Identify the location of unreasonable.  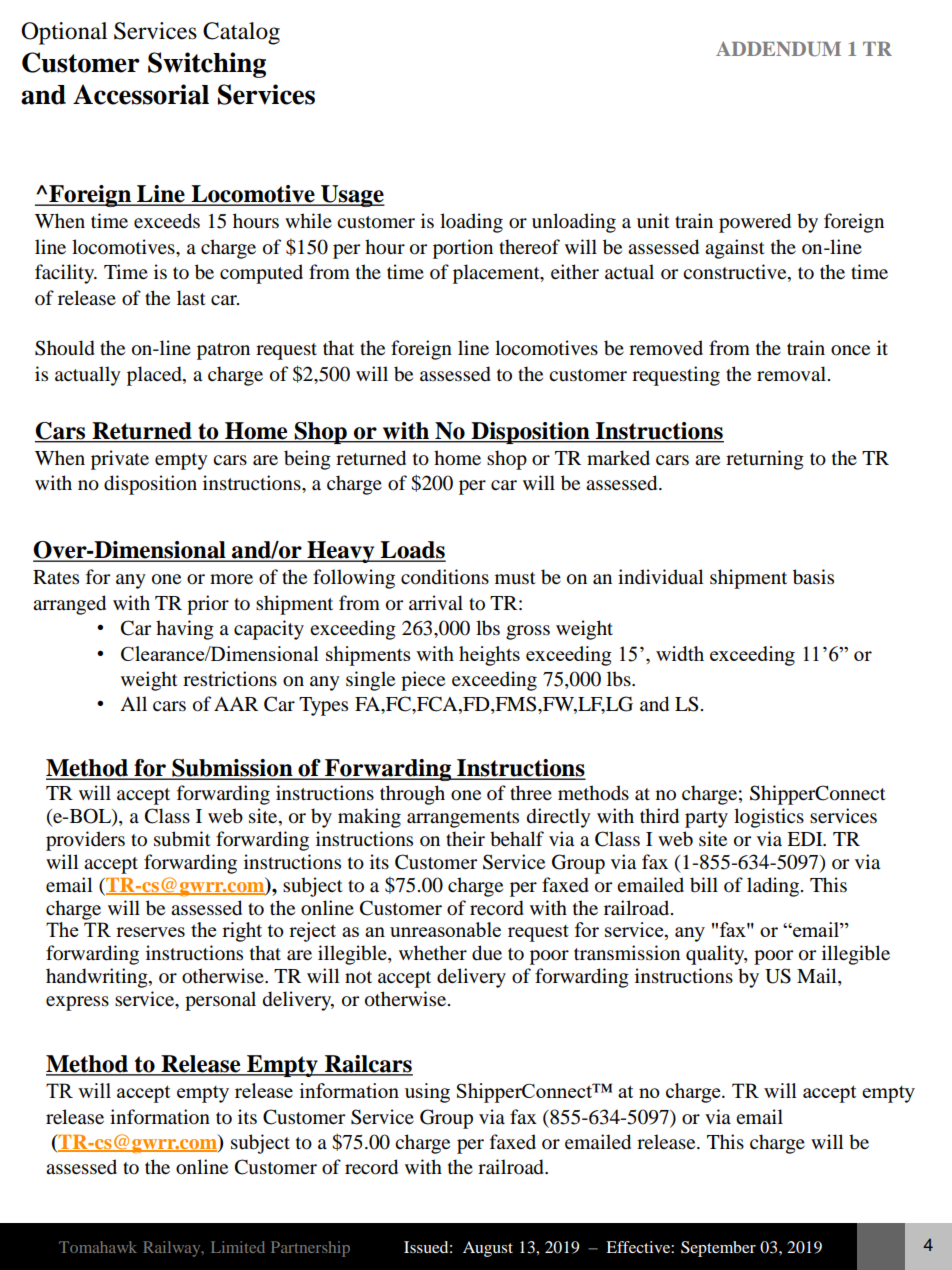
(445, 929).
